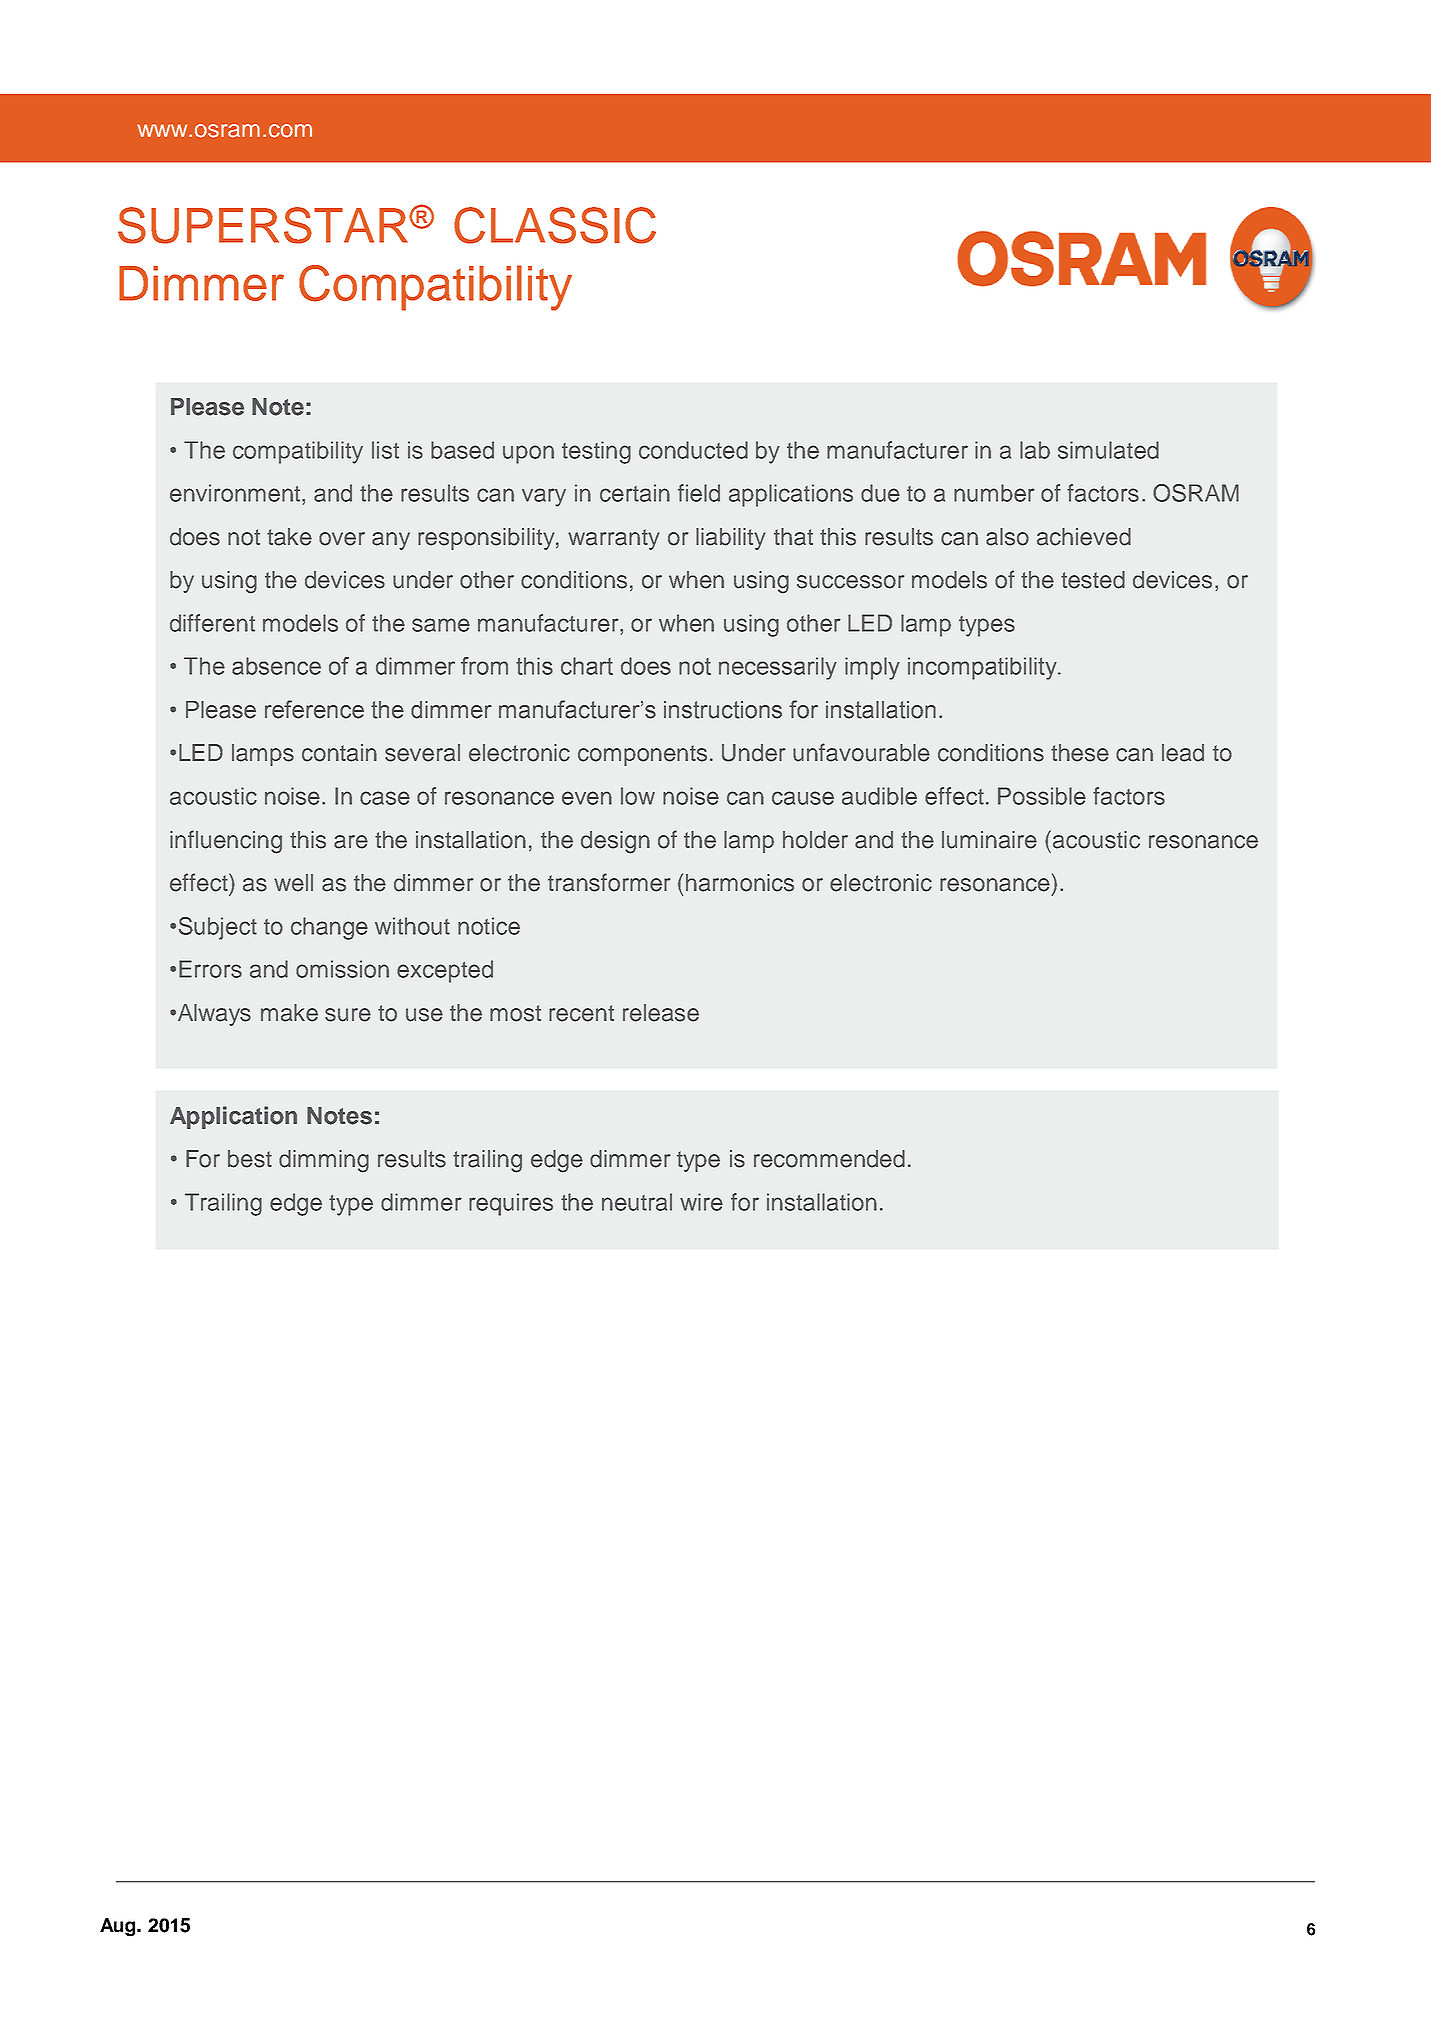  I want to click on wire, so click(701, 1202).
